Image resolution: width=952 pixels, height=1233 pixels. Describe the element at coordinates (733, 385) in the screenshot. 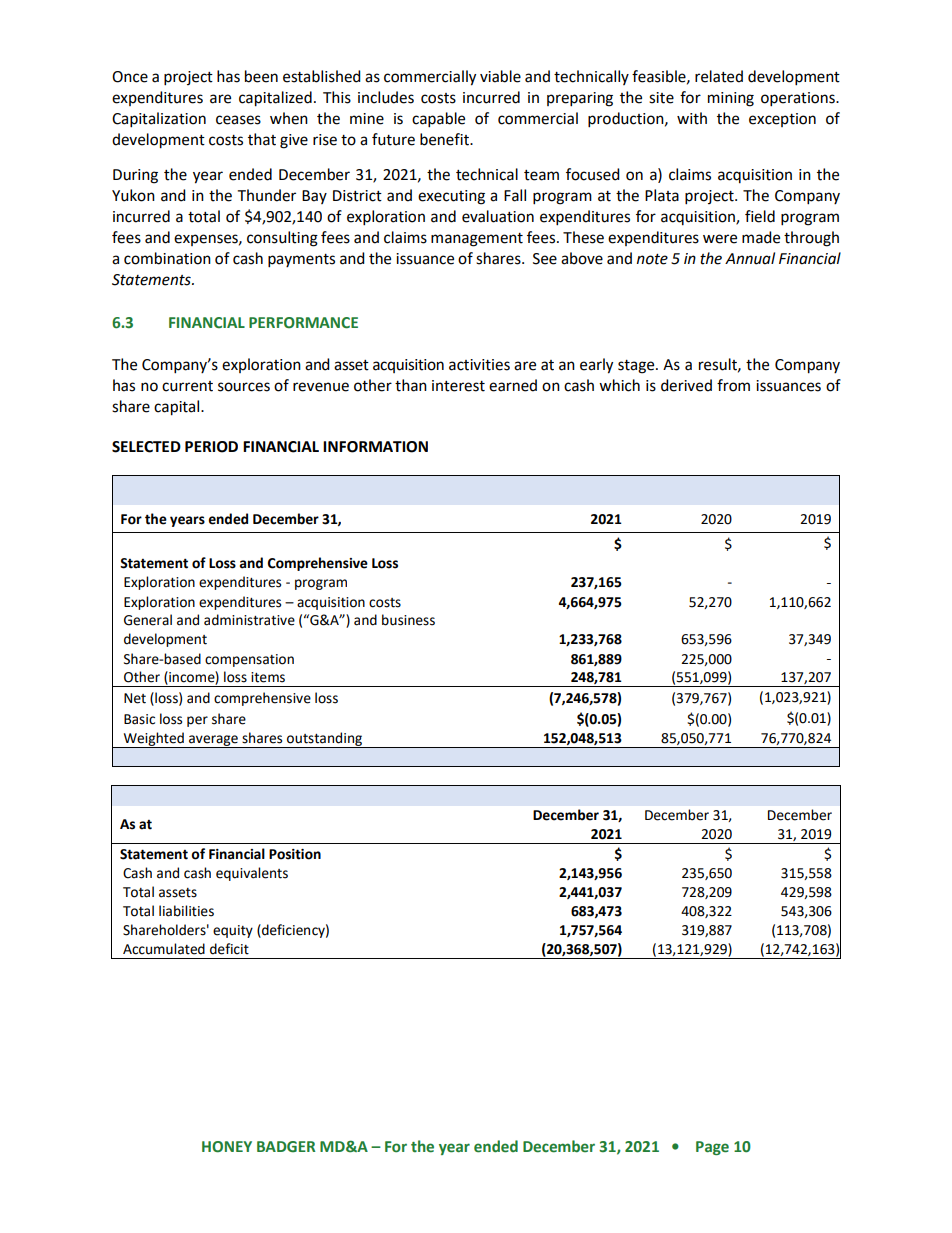

I see `from` at that location.
